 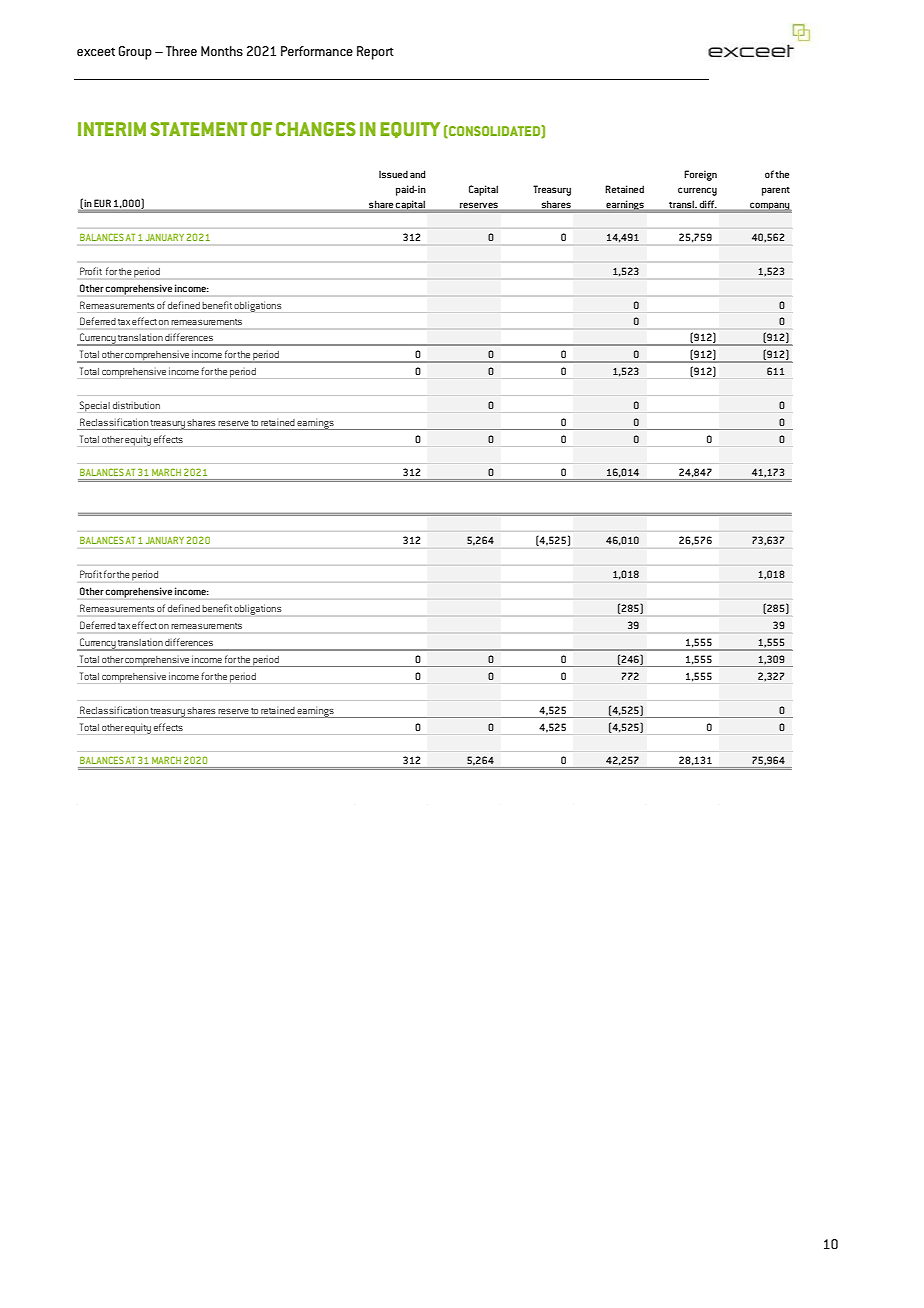 I want to click on Months, so click(x=222, y=51).
